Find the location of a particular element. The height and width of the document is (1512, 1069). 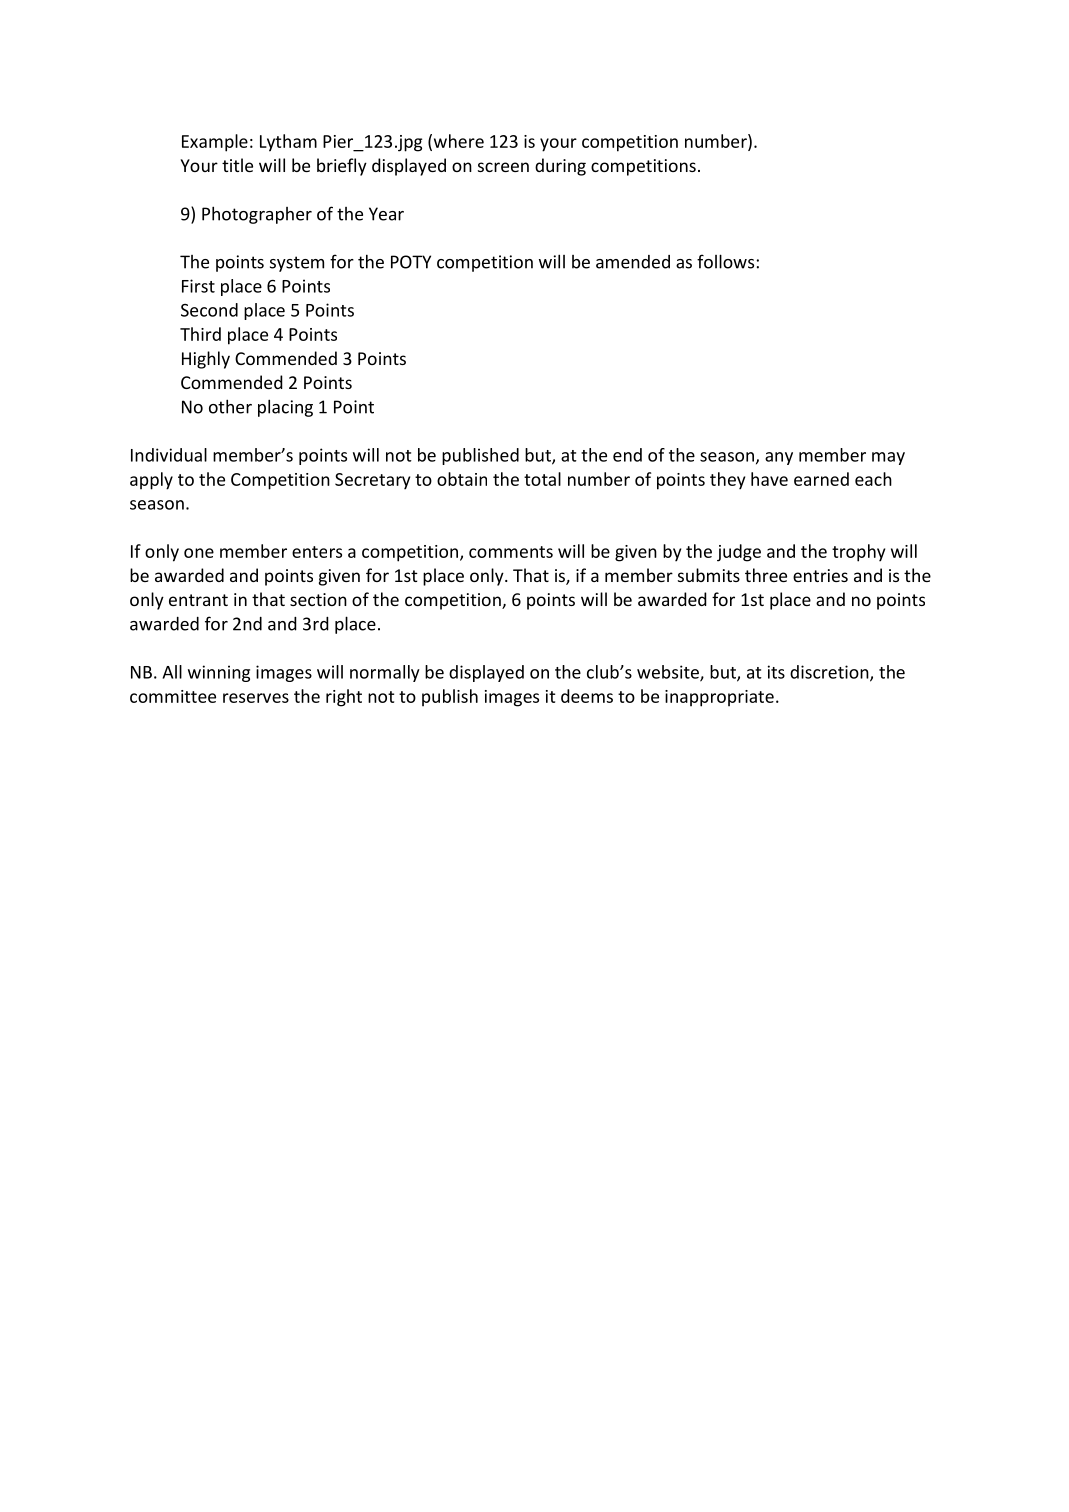

follows is located at coordinates (725, 261).
